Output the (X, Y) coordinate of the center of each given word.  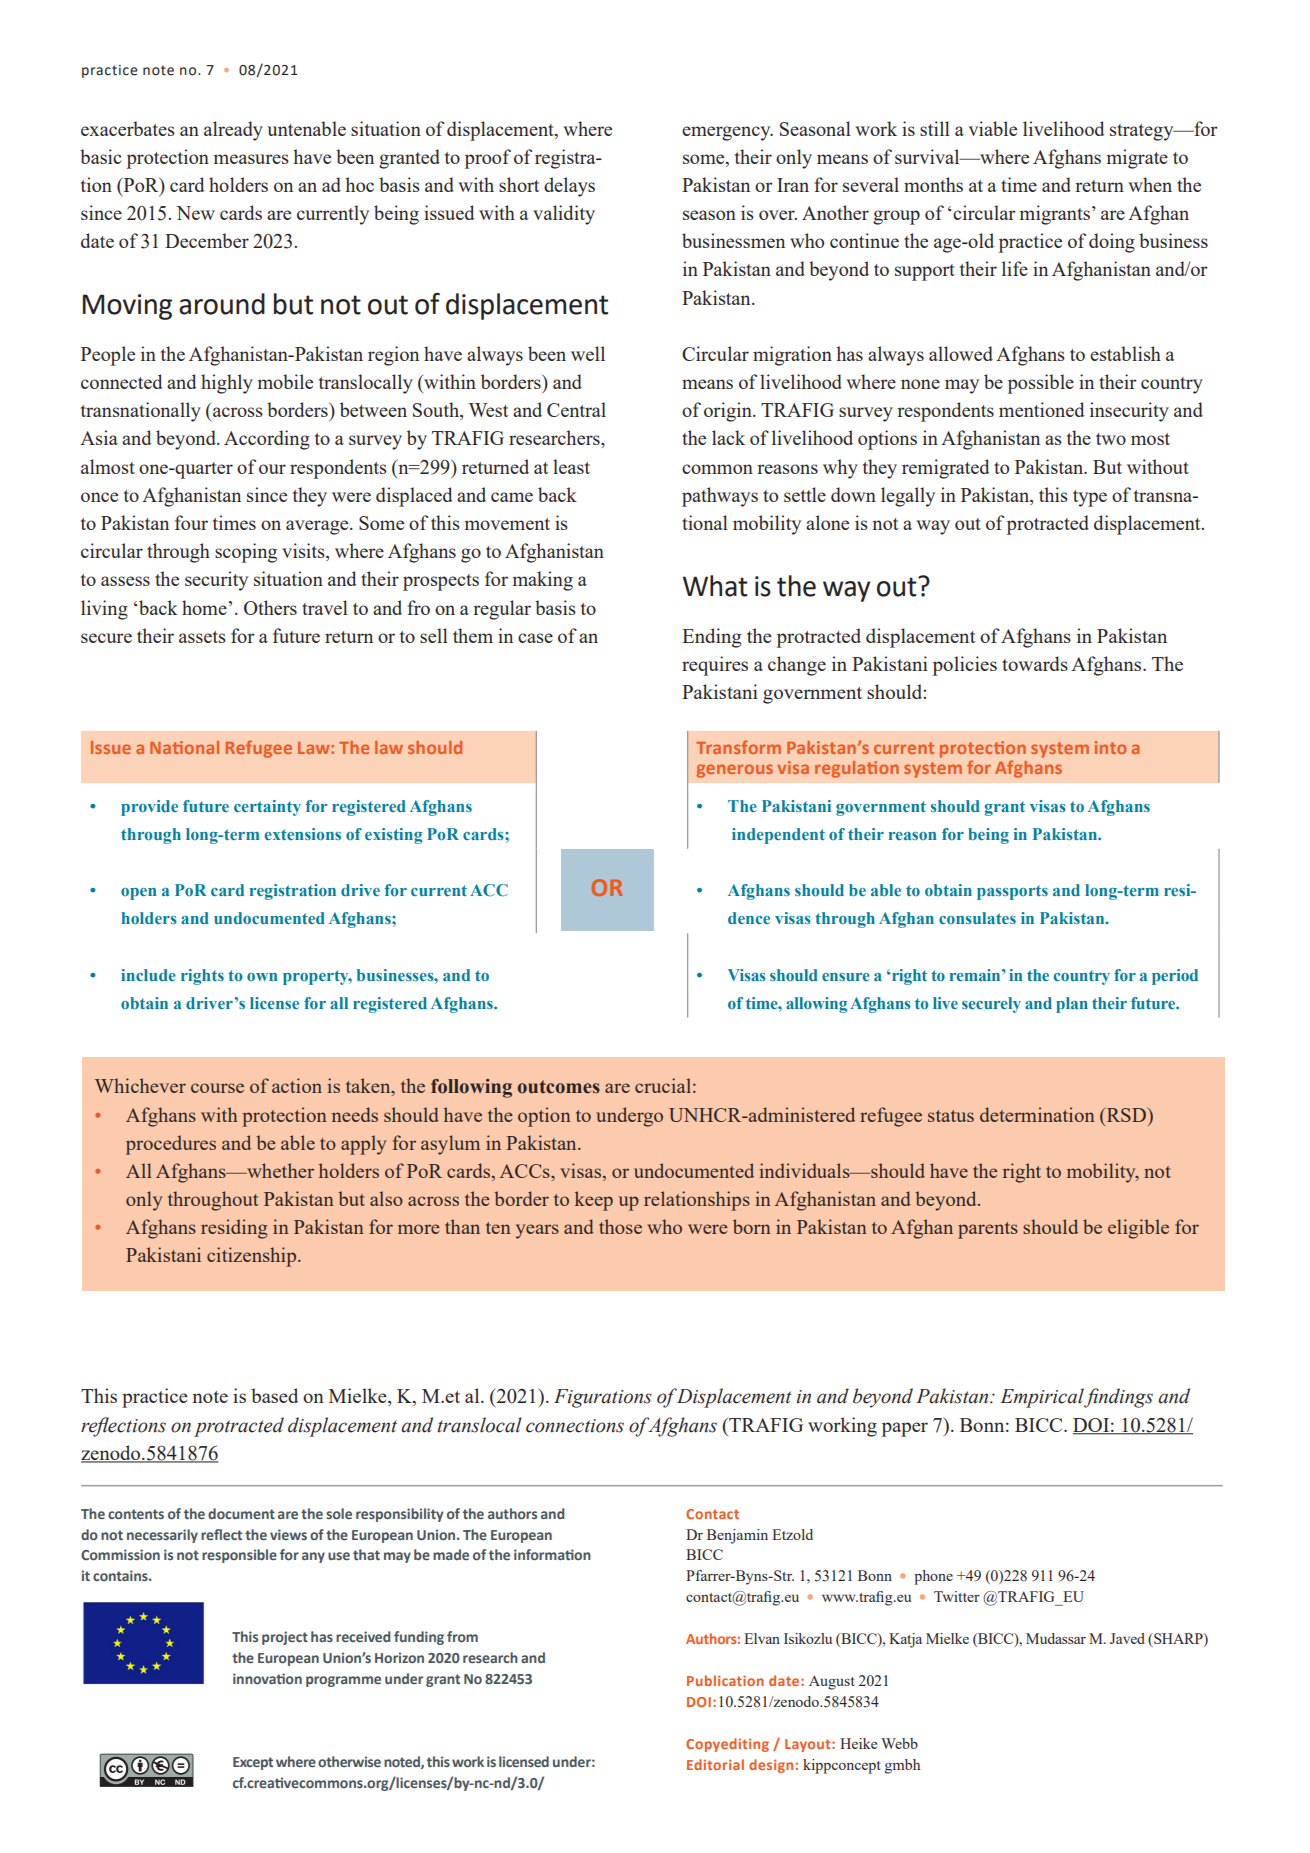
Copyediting (727, 1745)
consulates (977, 918)
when (1150, 184)
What (715, 586)
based (274, 1395)
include (148, 975)
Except (253, 1763)
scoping (246, 553)
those (620, 1226)
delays (569, 187)
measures (251, 159)
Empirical (1042, 1398)
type (1090, 498)
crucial (663, 1085)
